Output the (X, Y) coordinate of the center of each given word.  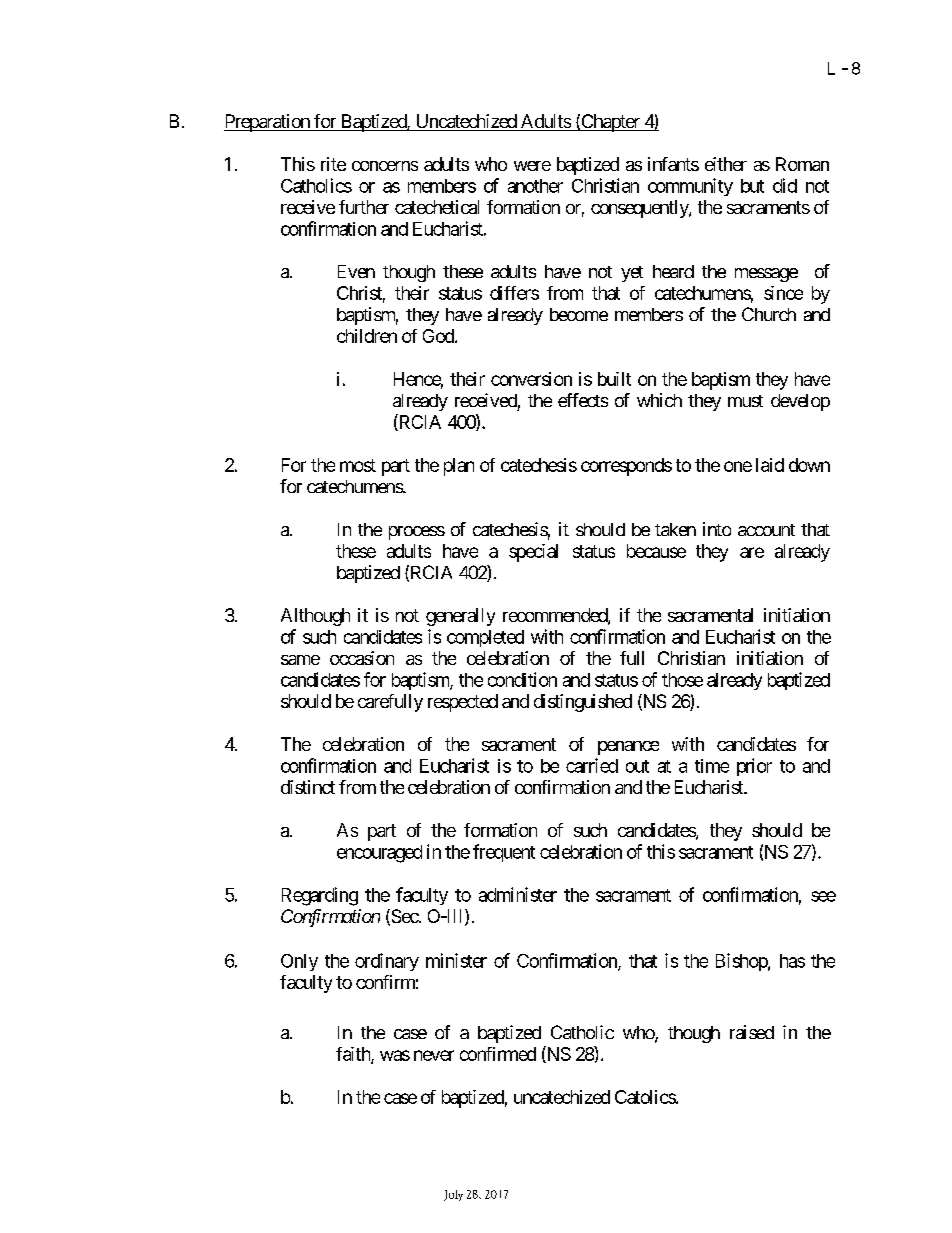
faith (354, 1055)
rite (333, 164)
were (532, 166)
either (726, 164)
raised (752, 1032)
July (453, 1195)
